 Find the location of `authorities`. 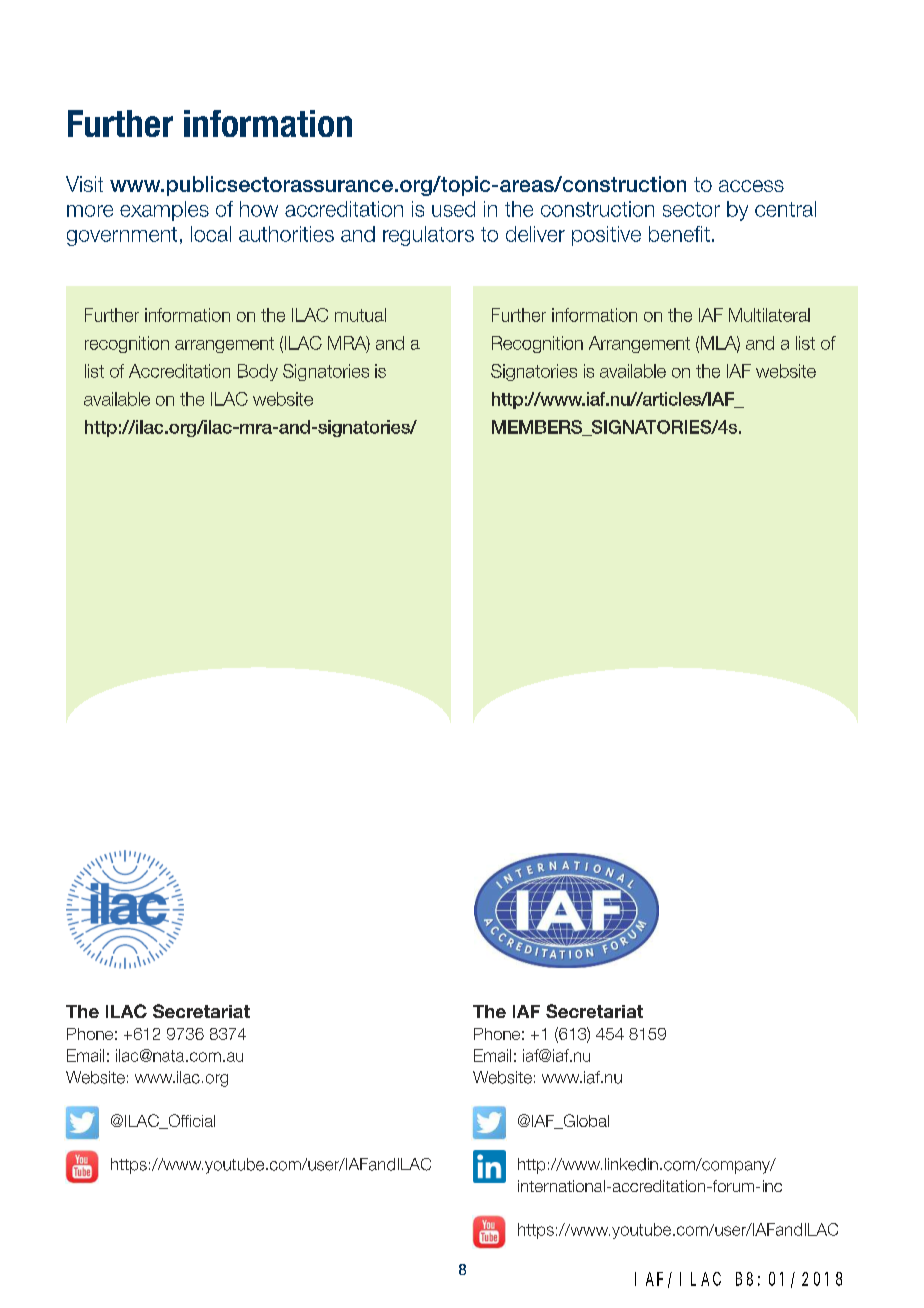

authorities is located at coordinates (286, 234).
